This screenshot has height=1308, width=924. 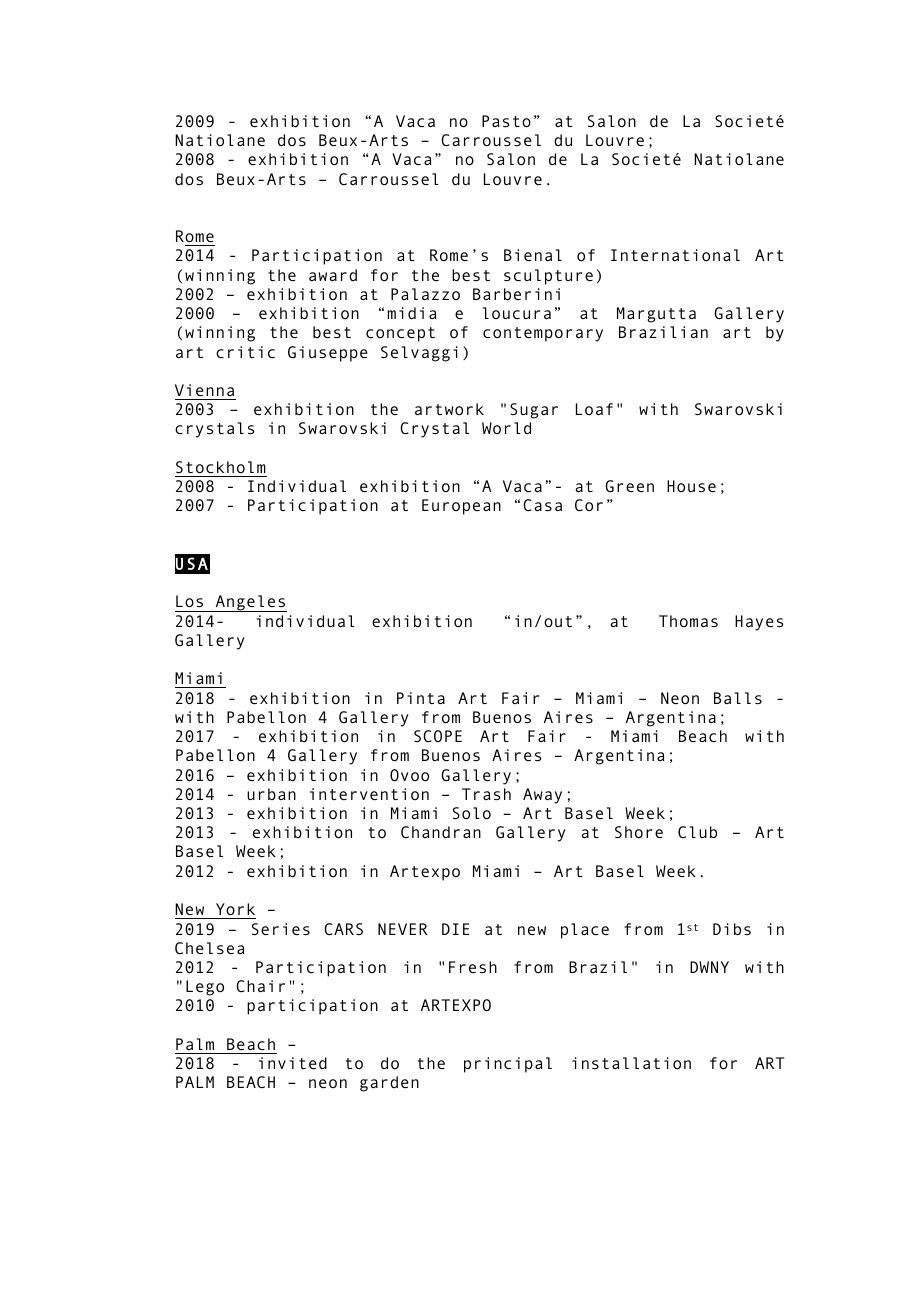 What do you see at coordinates (250, 603) in the screenshot?
I see `Angeles` at bounding box center [250, 603].
